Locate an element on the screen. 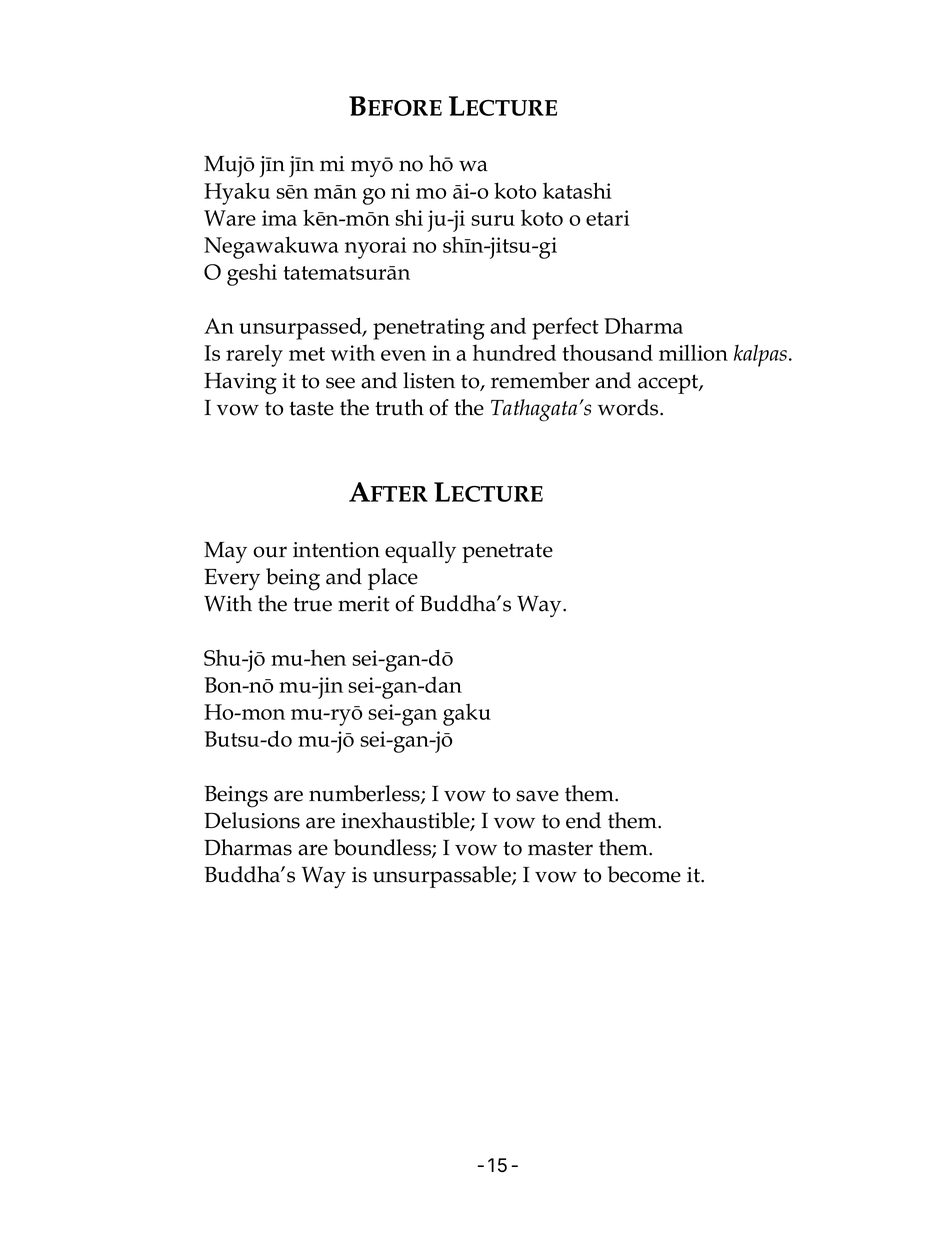 The image size is (952, 1233). words is located at coordinates (629, 407).
